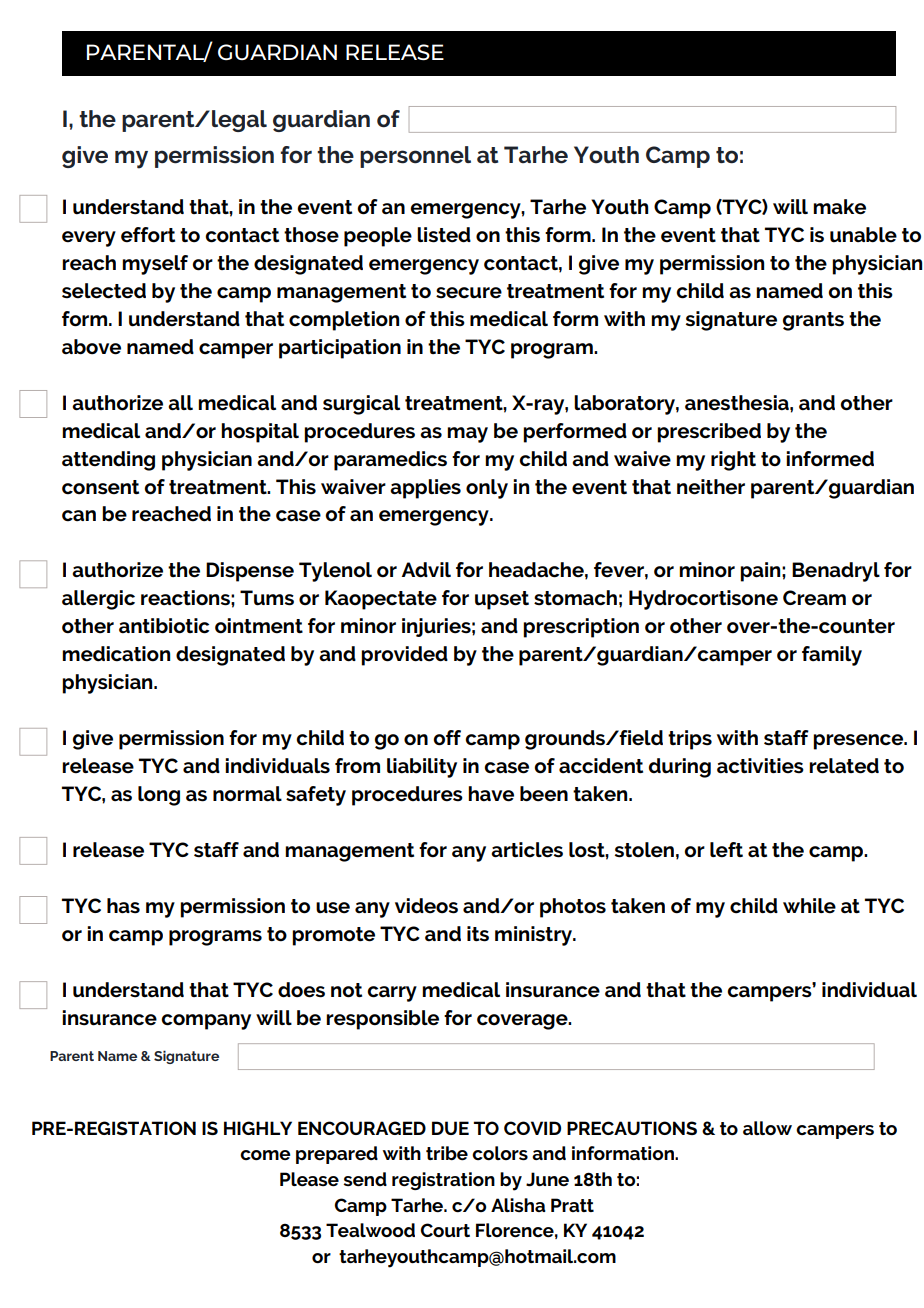 The width and height of the screenshot is (924, 1308). What do you see at coordinates (767, 1128) in the screenshot?
I see `allow` at bounding box center [767, 1128].
